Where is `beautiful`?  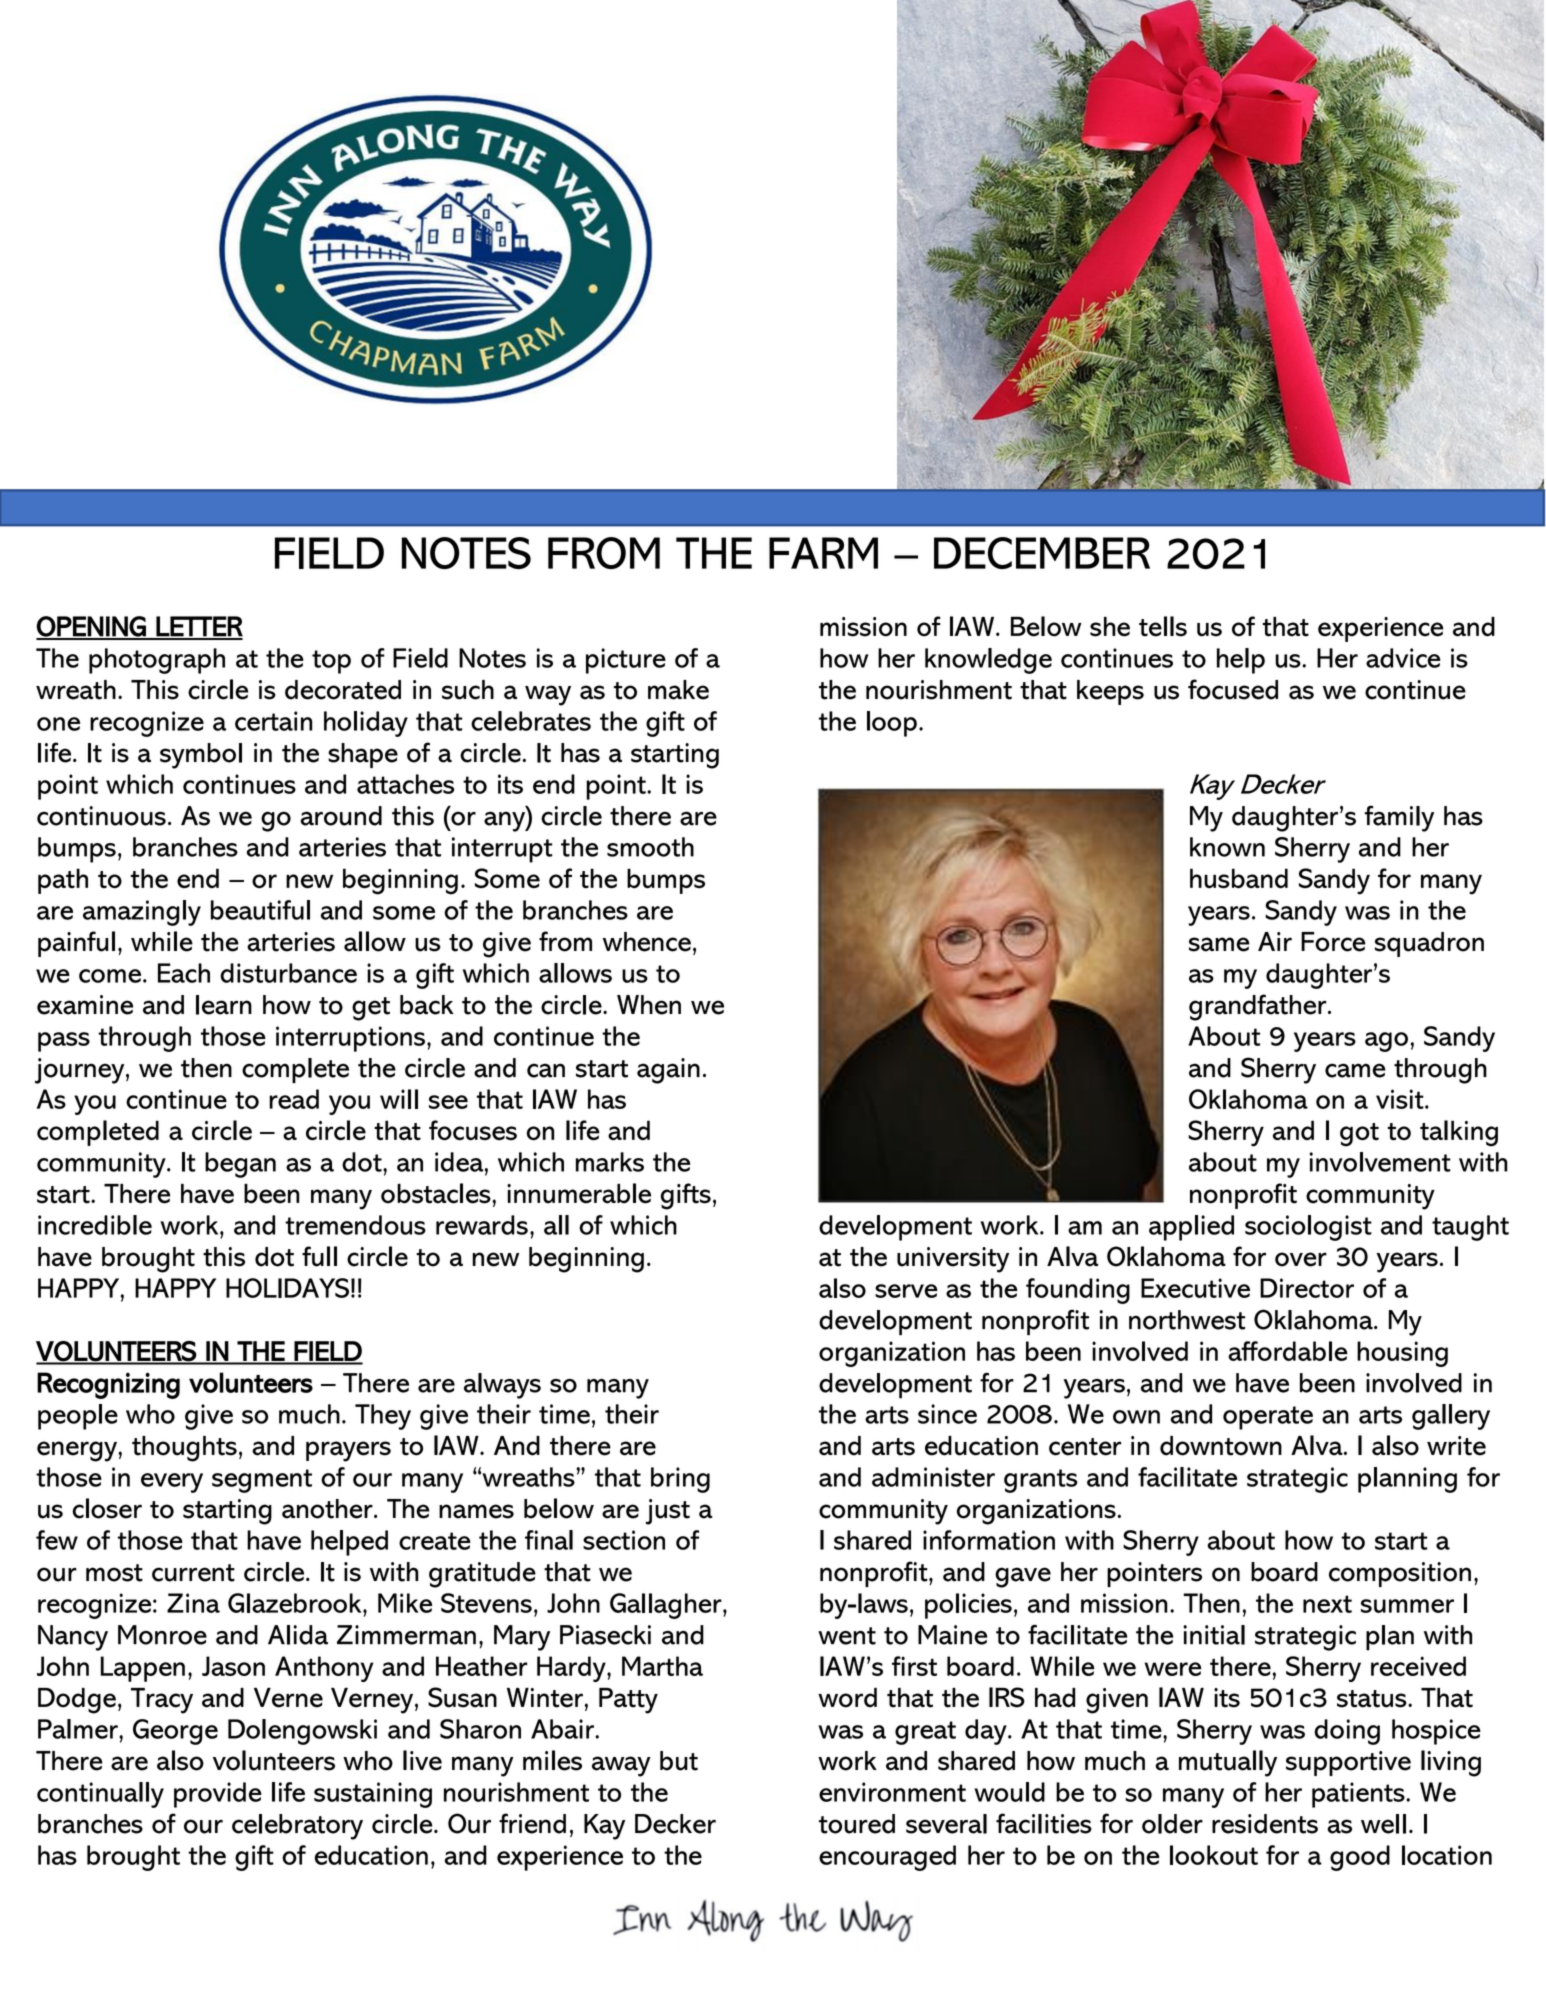
beautiful is located at coordinates (260, 910).
